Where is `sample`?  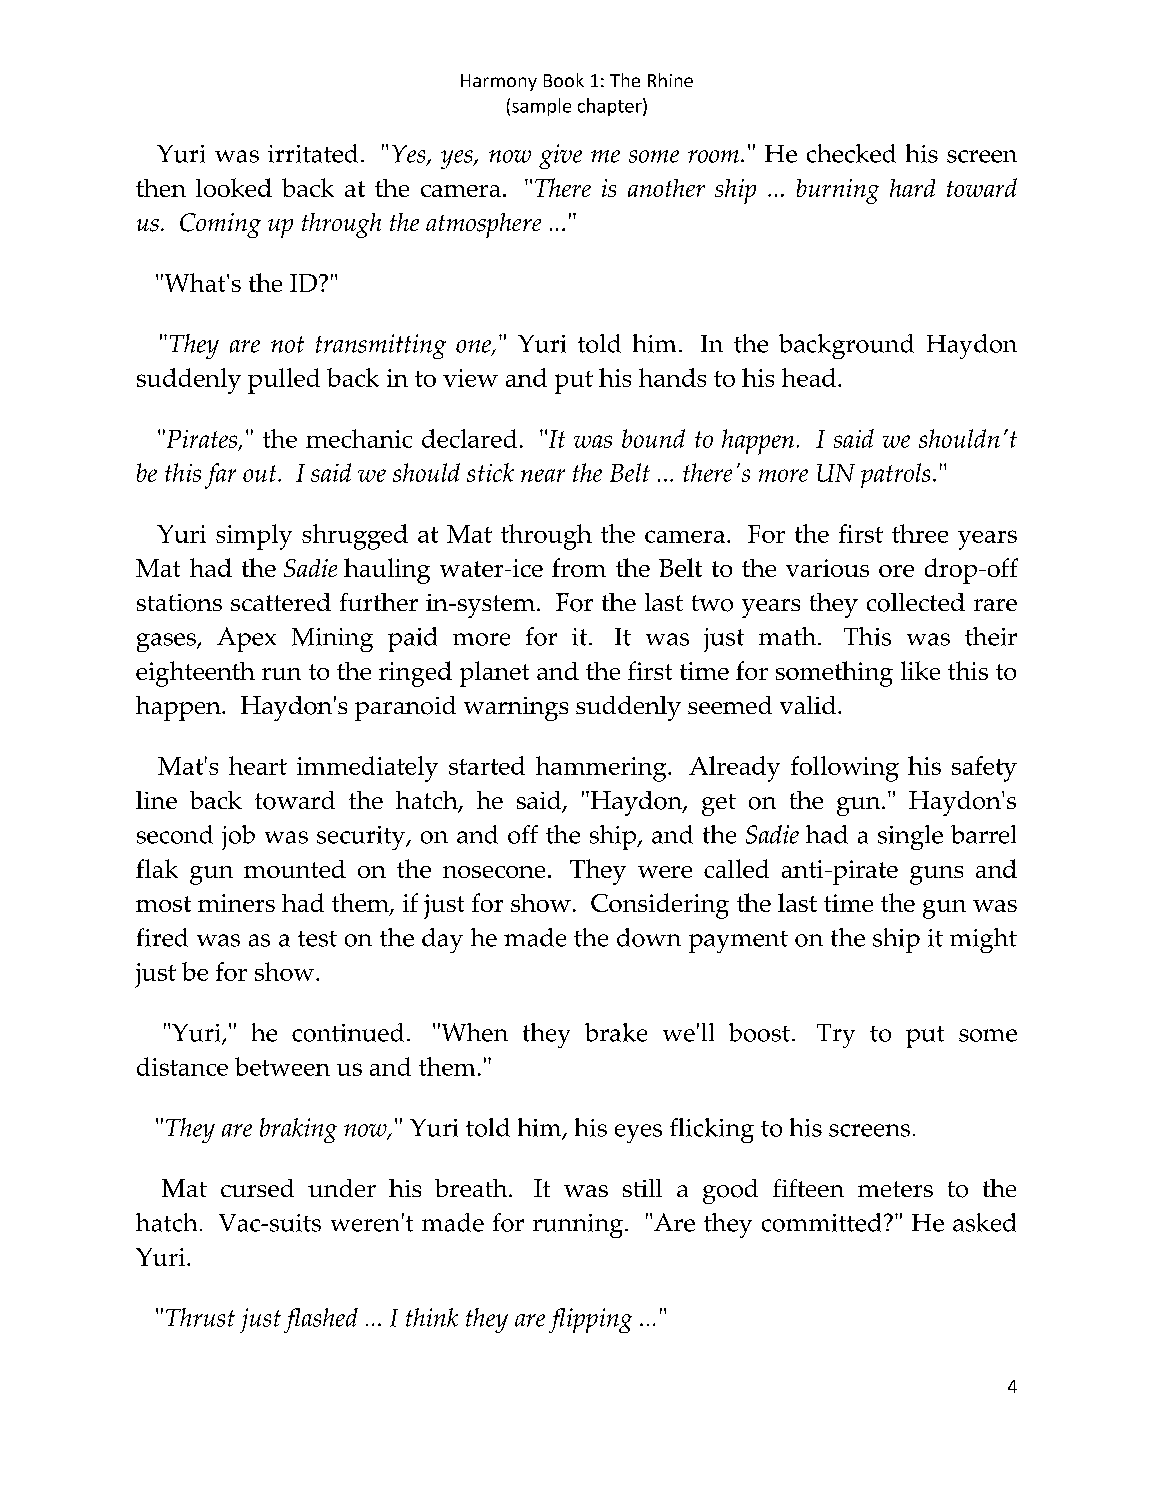 sample is located at coordinates (541, 107).
